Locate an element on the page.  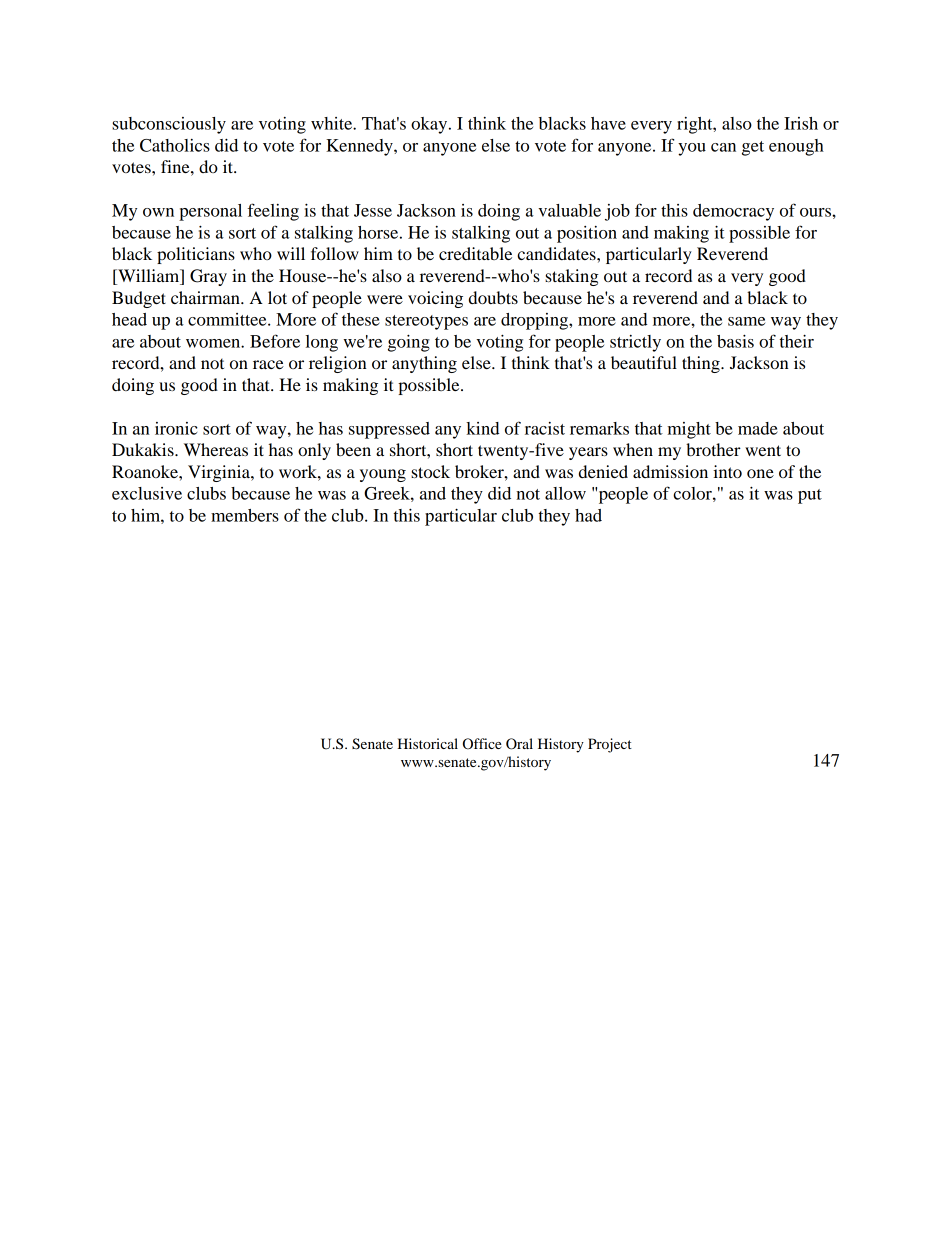
Catholics is located at coordinates (175, 145).
